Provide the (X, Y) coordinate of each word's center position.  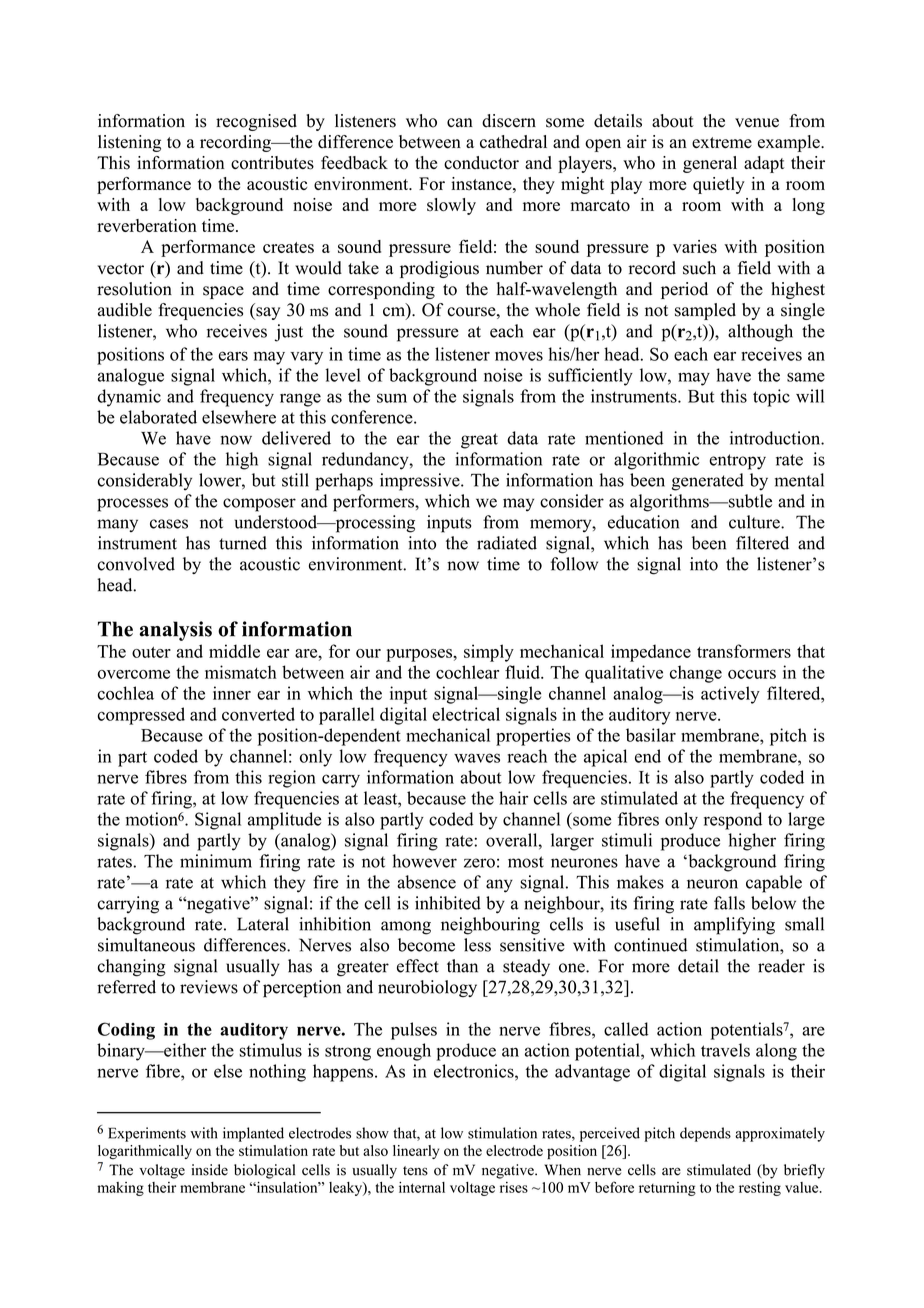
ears (233, 356)
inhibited (448, 903)
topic (771, 398)
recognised (256, 122)
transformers (744, 651)
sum (392, 398)
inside (209, 1170)
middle (234, 651)
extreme (722, 142)
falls (729, 903)
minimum (216, 861)
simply (489, 653)
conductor (481, 163)
